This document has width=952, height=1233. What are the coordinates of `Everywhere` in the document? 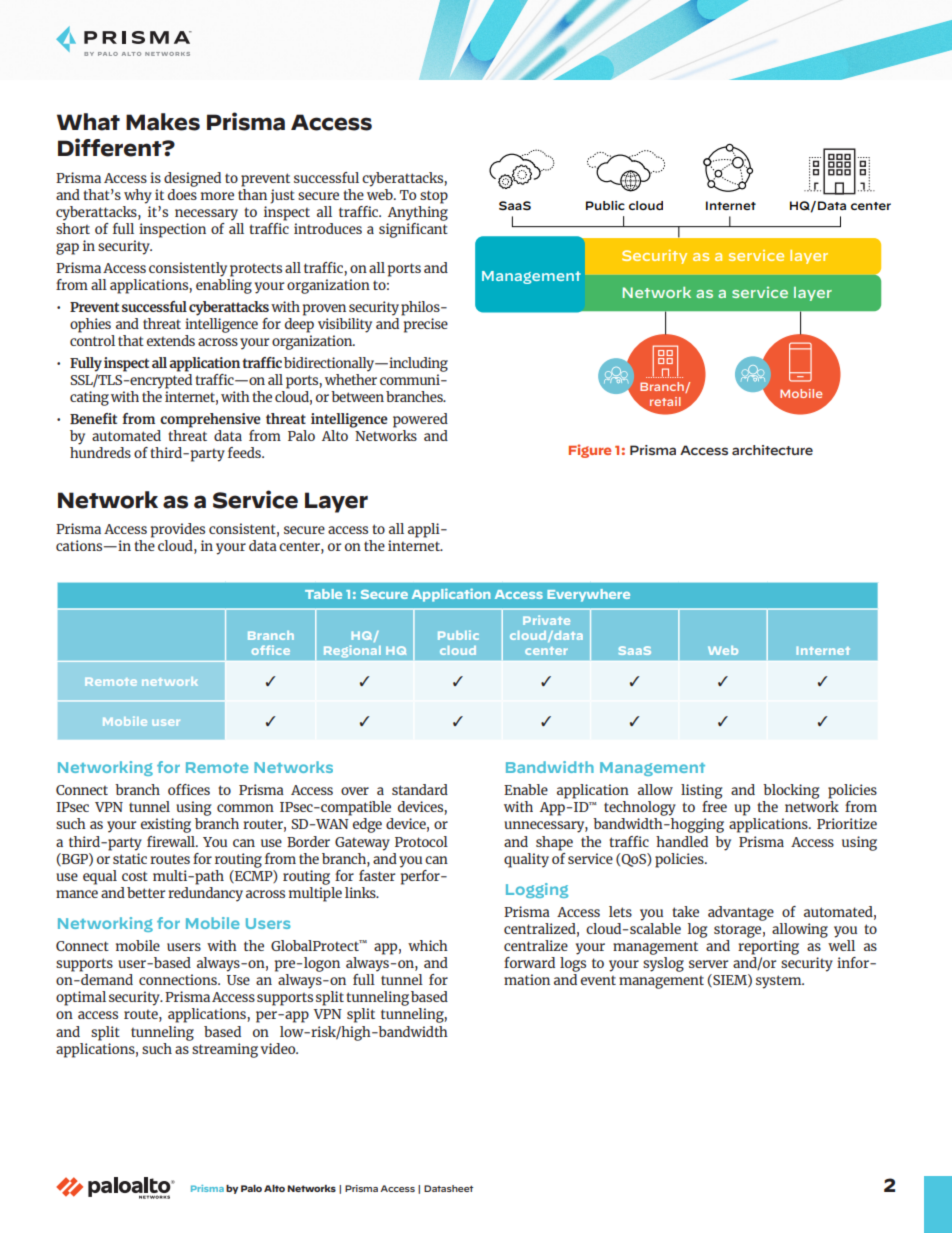 It's located at (588, 595).
